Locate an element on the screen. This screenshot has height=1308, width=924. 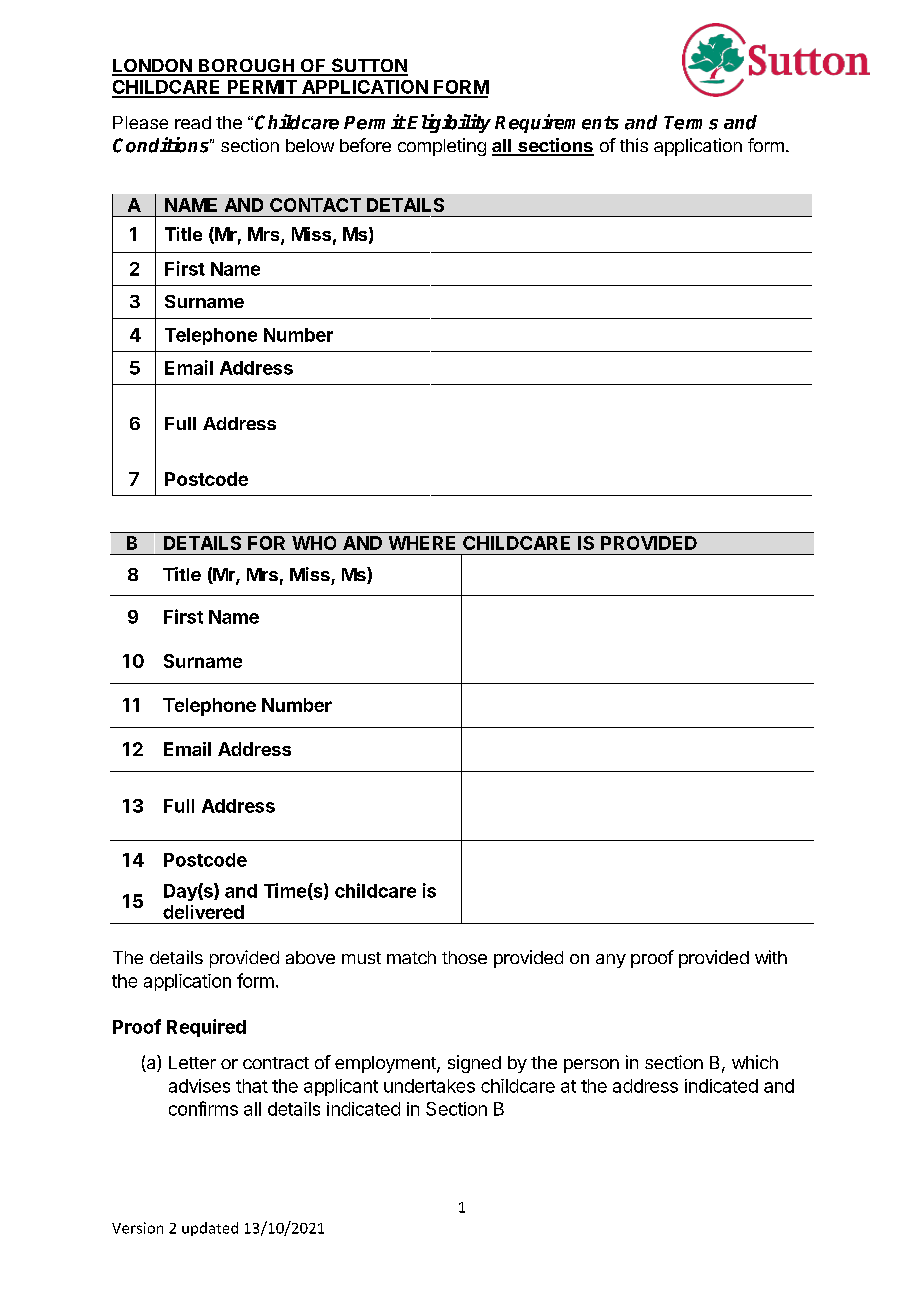
delivered is located at coordinates (203, 912).
